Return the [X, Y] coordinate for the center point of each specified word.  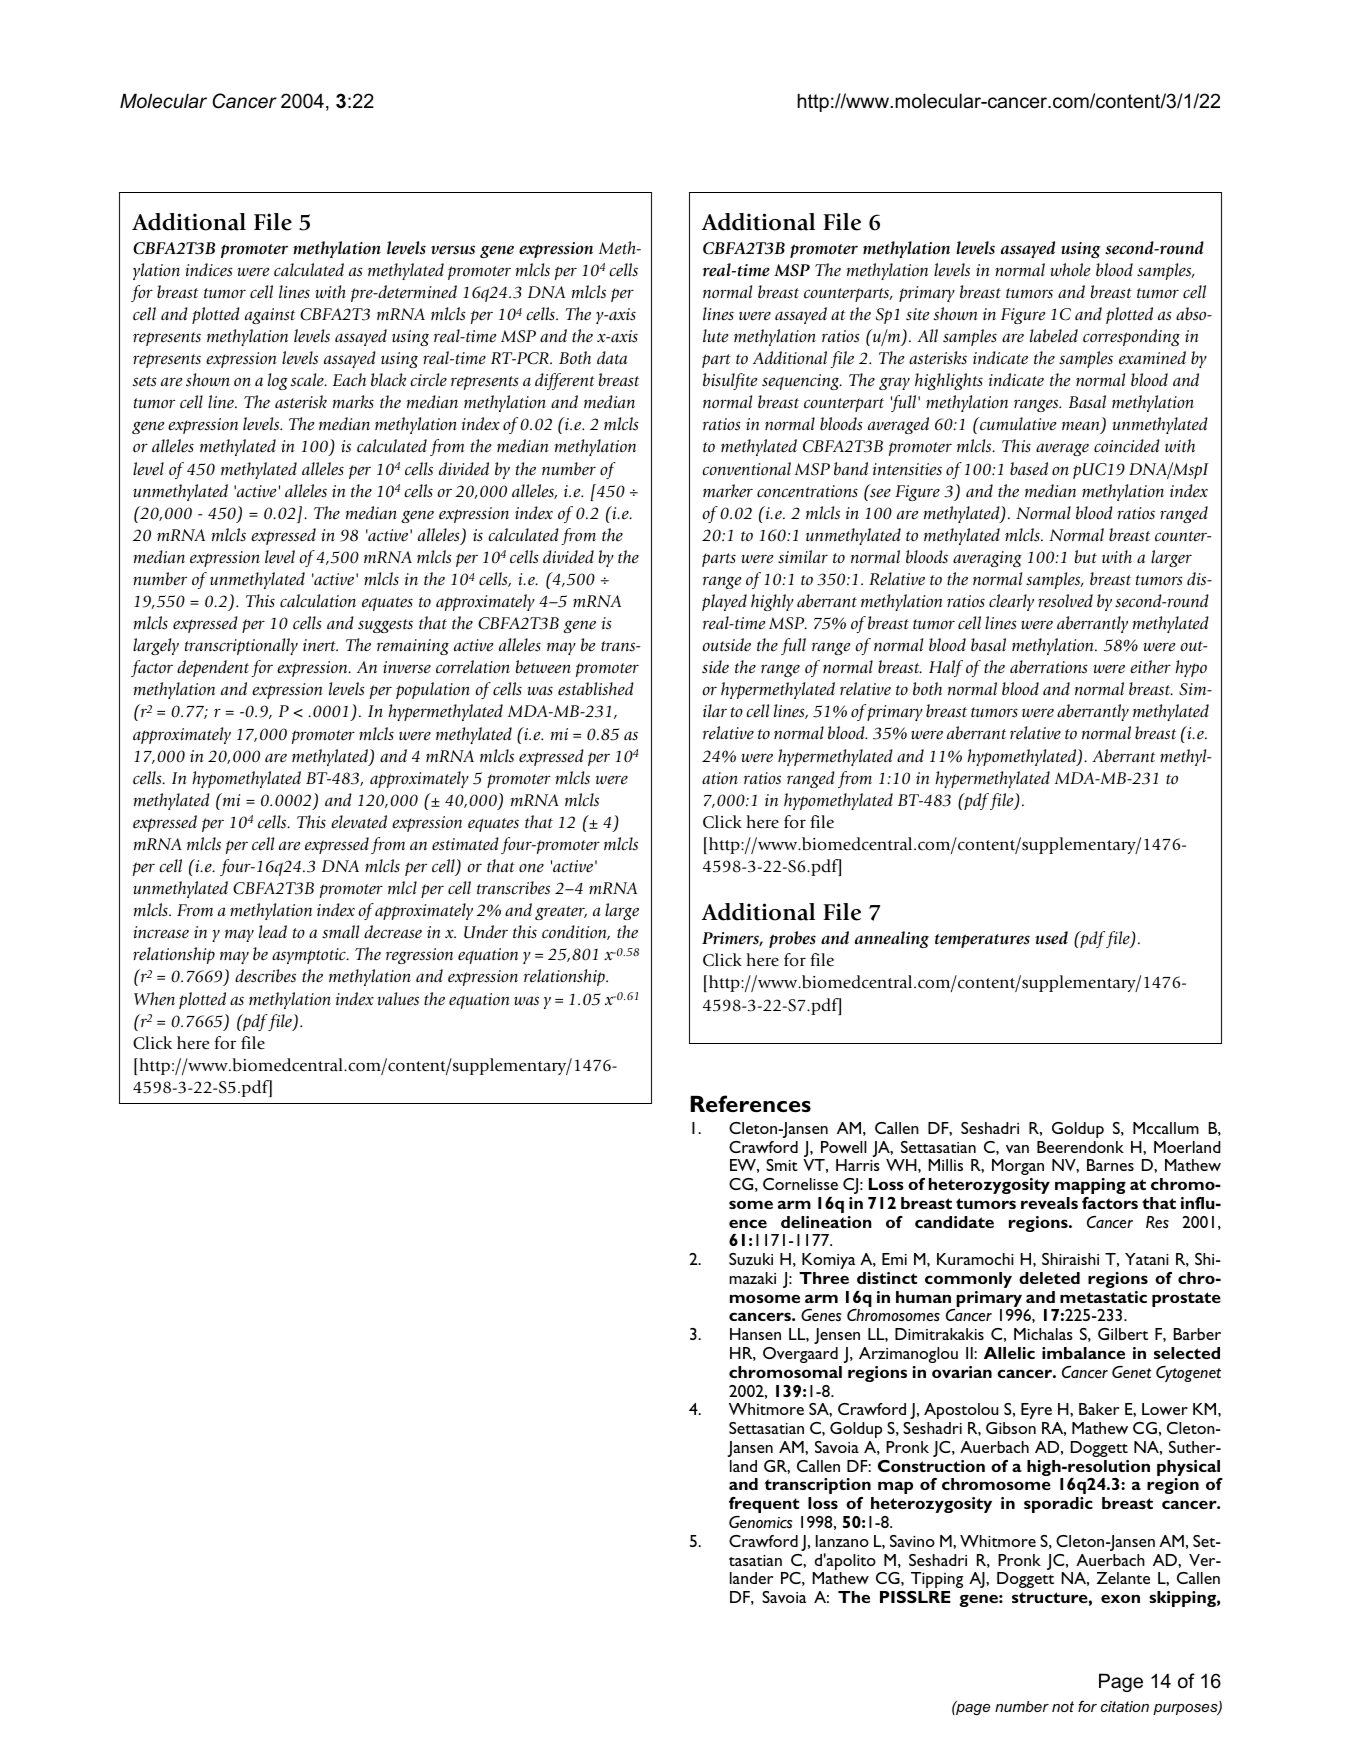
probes [792, 939]
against [270, 316]
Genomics [760, 1522]
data [612, 357]
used [1051, 938]
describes [265, 976]
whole [1070, 270]
